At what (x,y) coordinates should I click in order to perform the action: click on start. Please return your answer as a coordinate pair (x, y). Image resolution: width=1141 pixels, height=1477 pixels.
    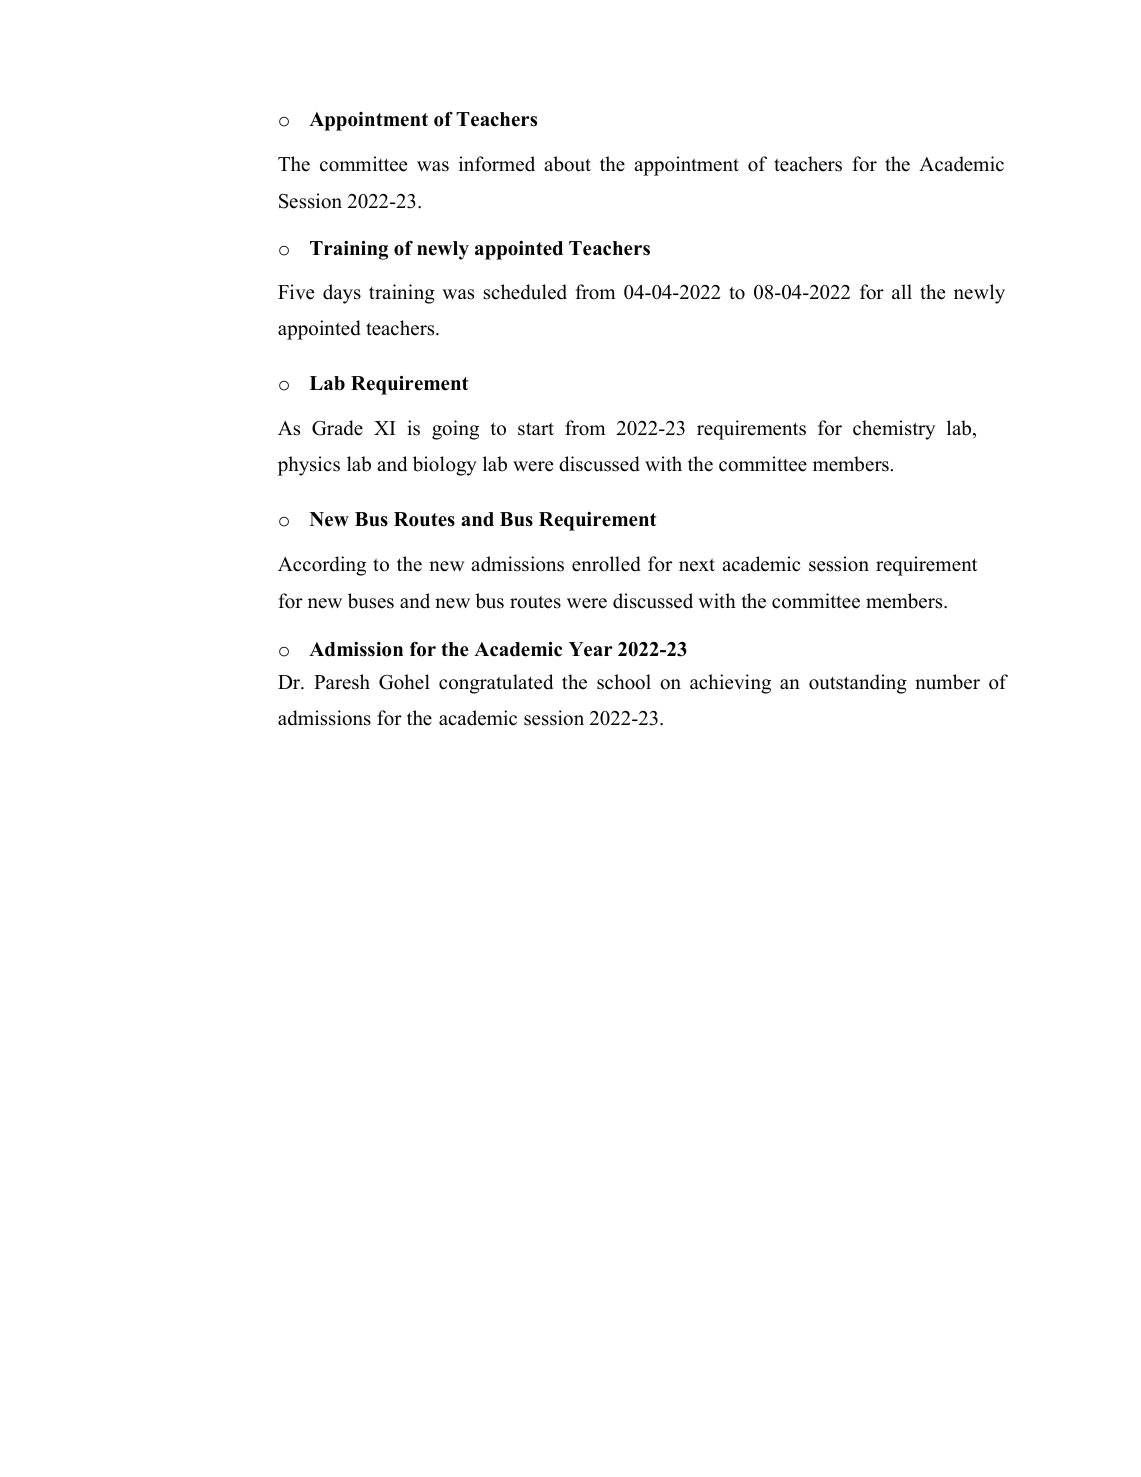
    Looking at the image, I should click on (536, 429).
